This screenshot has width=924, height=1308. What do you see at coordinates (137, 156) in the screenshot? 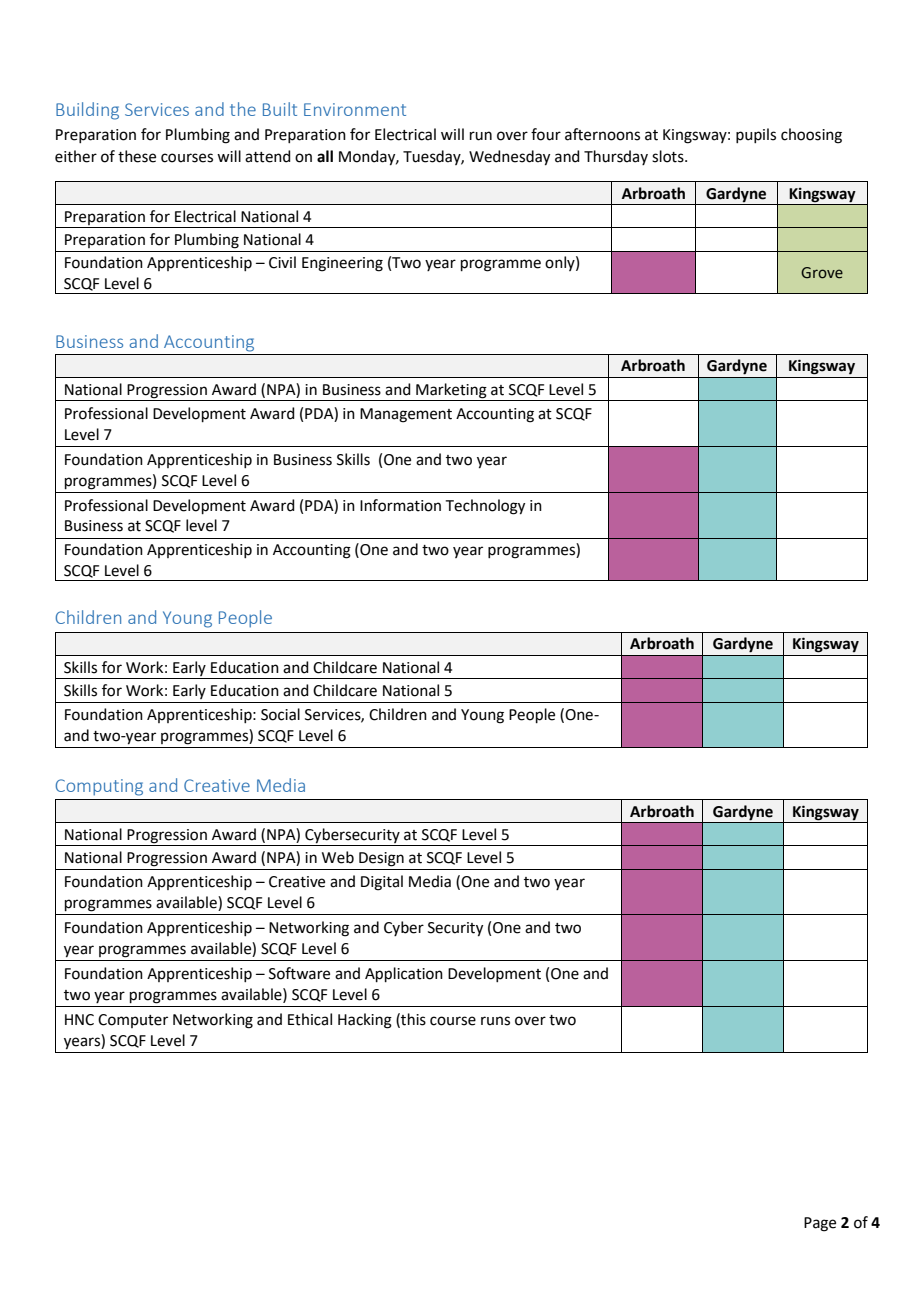
I see `these` at bounding box center [137, 156].
